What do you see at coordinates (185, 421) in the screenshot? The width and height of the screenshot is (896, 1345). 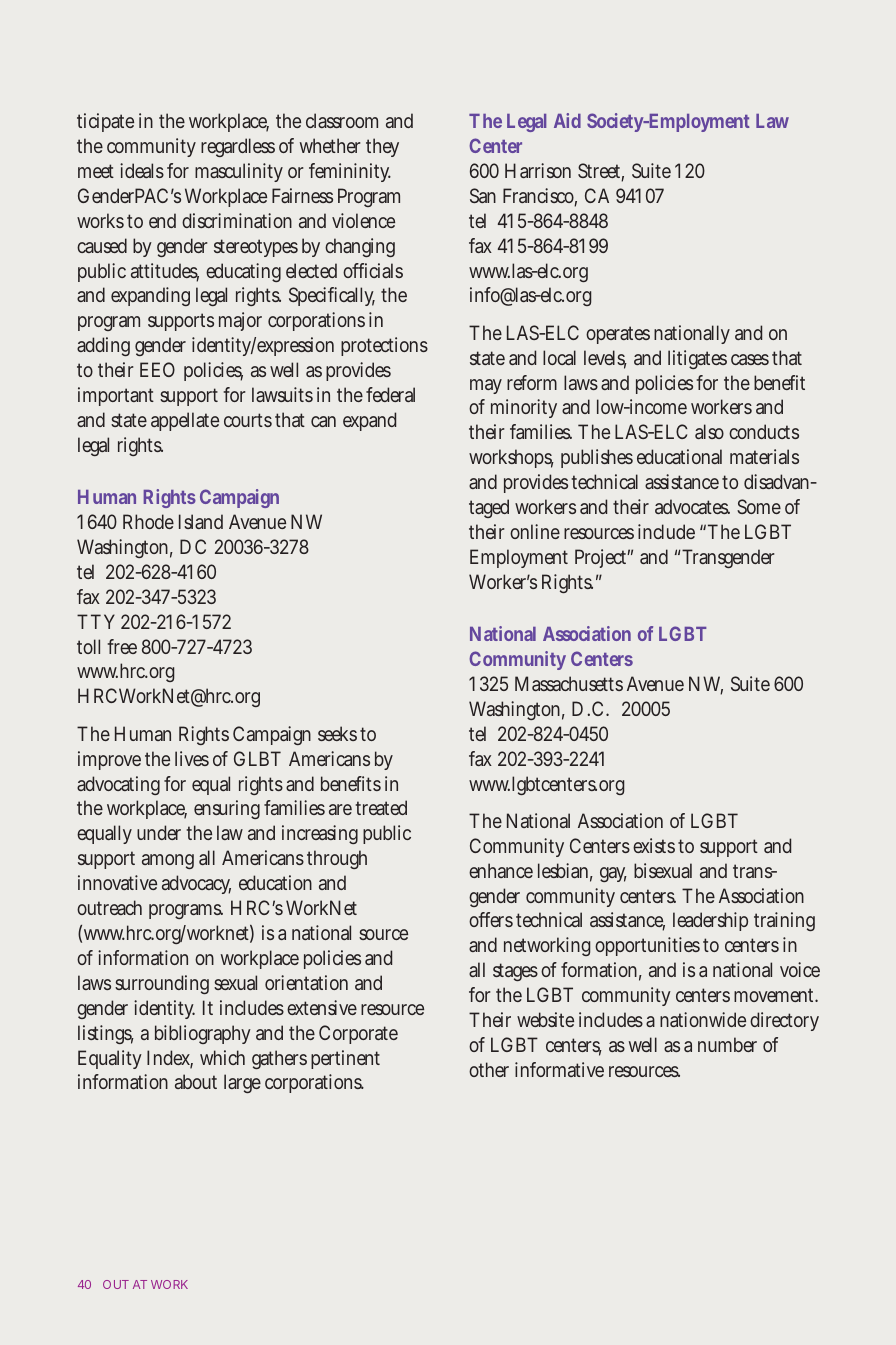 I see `appellate` at bounding box center [185, 421].
